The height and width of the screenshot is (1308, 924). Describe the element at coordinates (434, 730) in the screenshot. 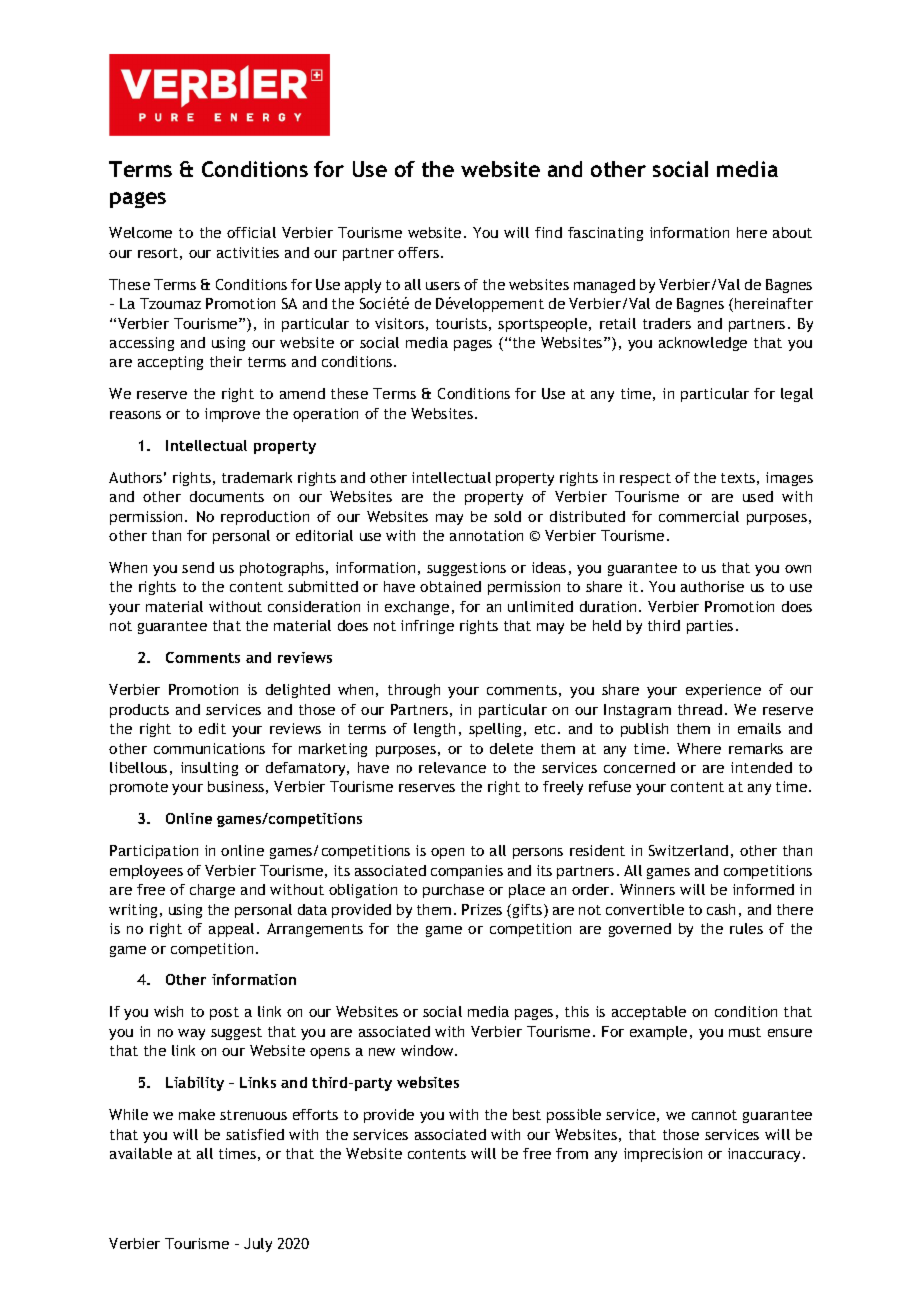

I see `length` at that location.
